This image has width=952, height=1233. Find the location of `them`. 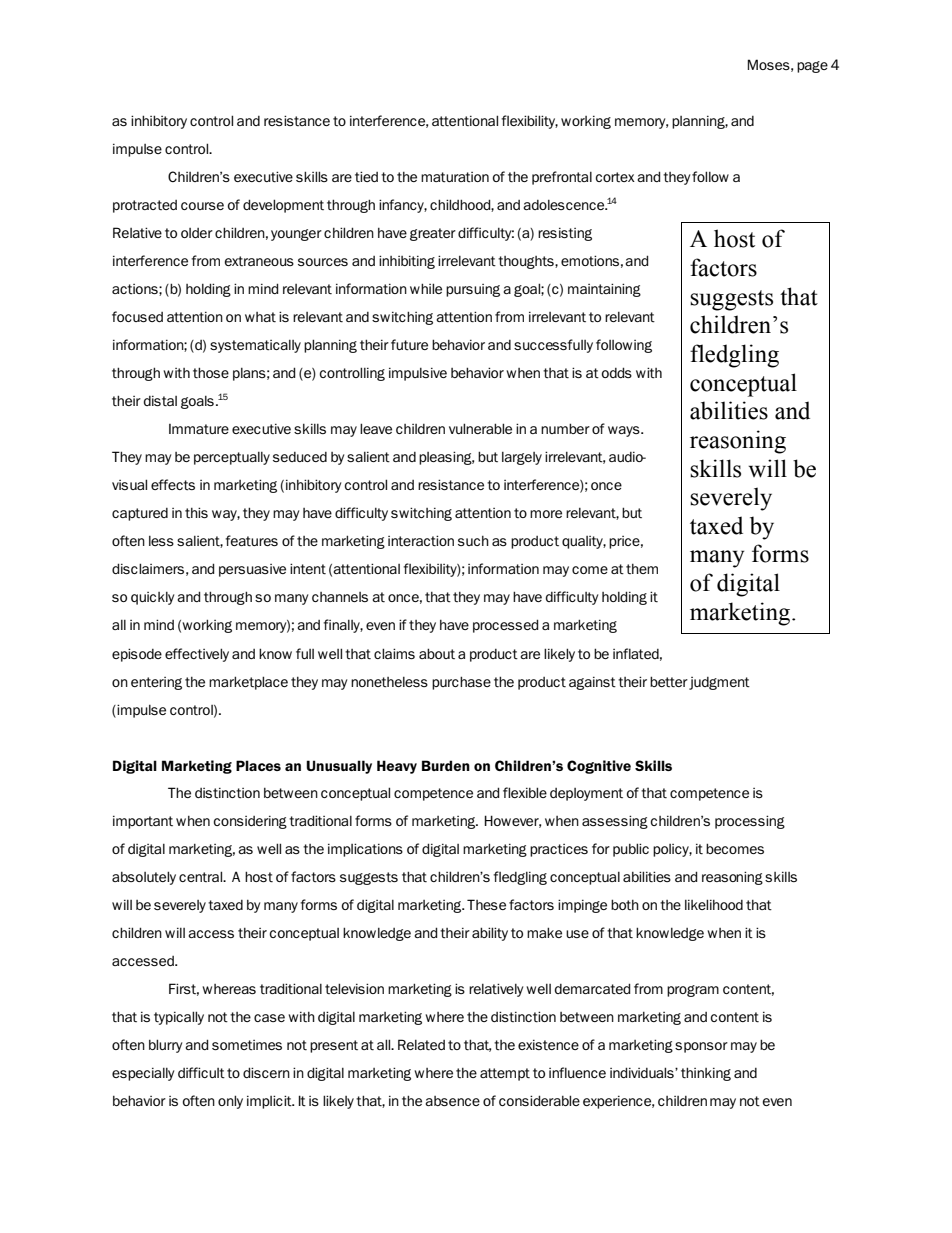

them is located at coordinates (642, 569).
